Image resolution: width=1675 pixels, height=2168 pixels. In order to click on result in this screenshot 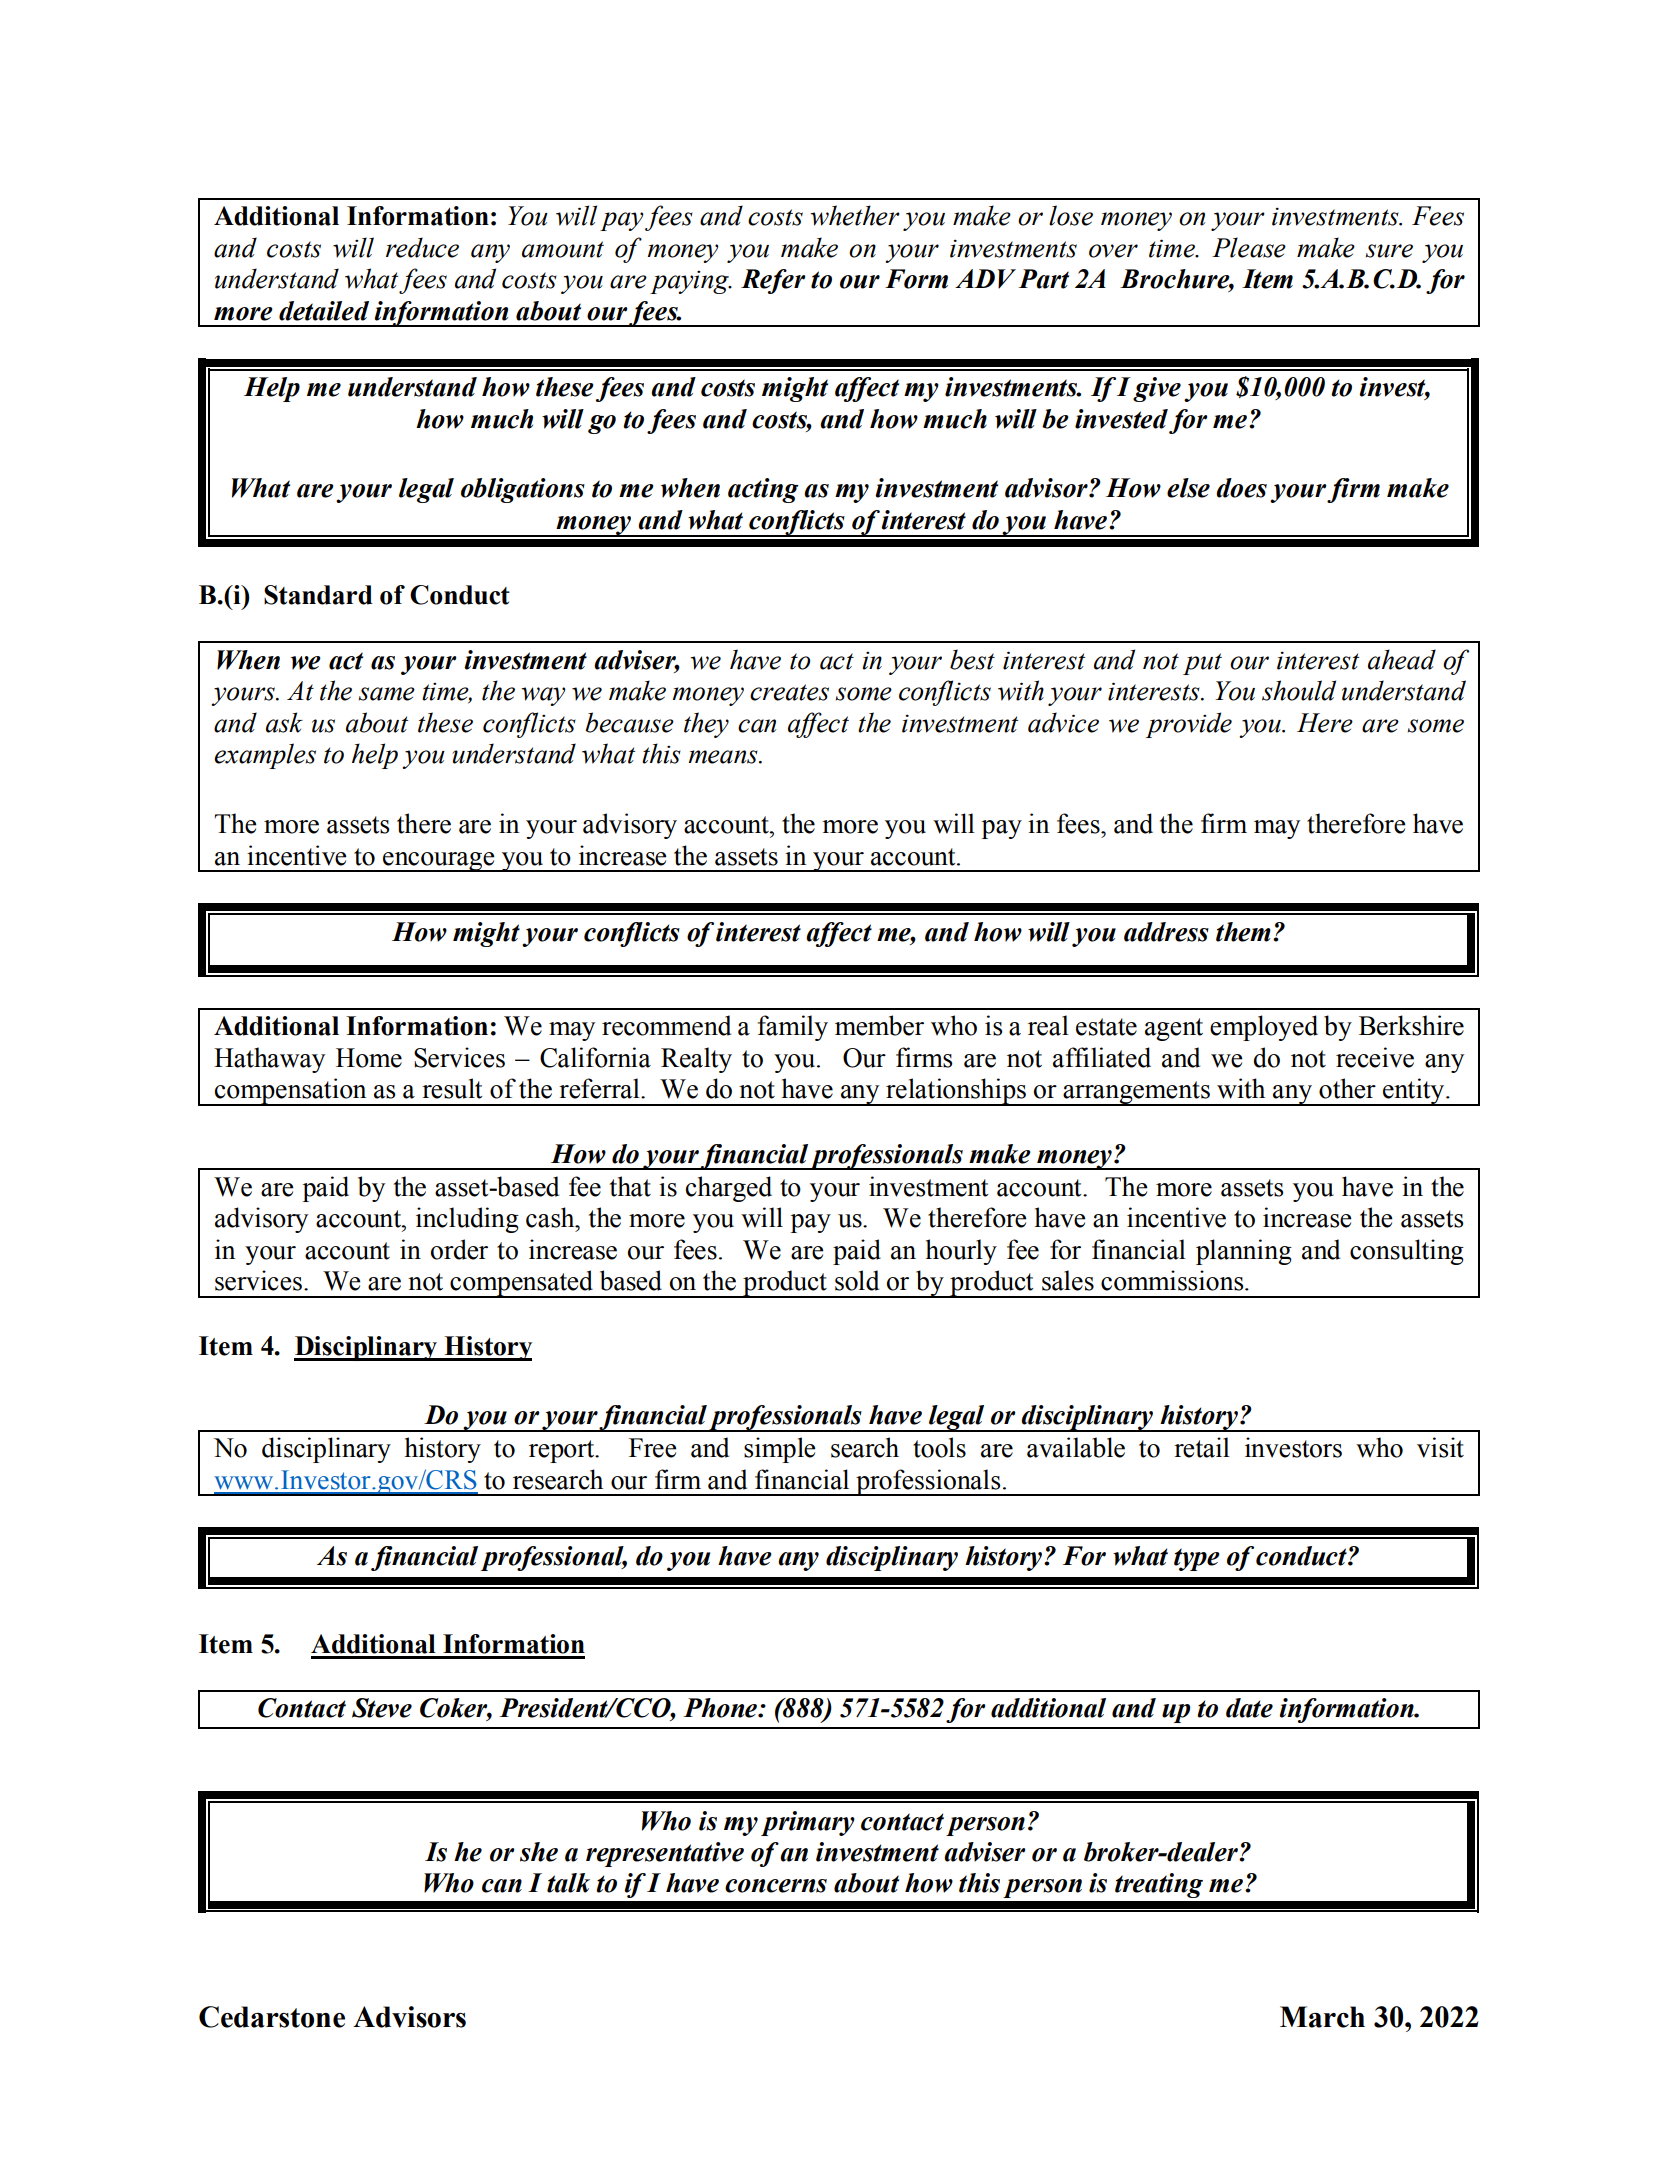, I will do `click(452, 1088)`.
